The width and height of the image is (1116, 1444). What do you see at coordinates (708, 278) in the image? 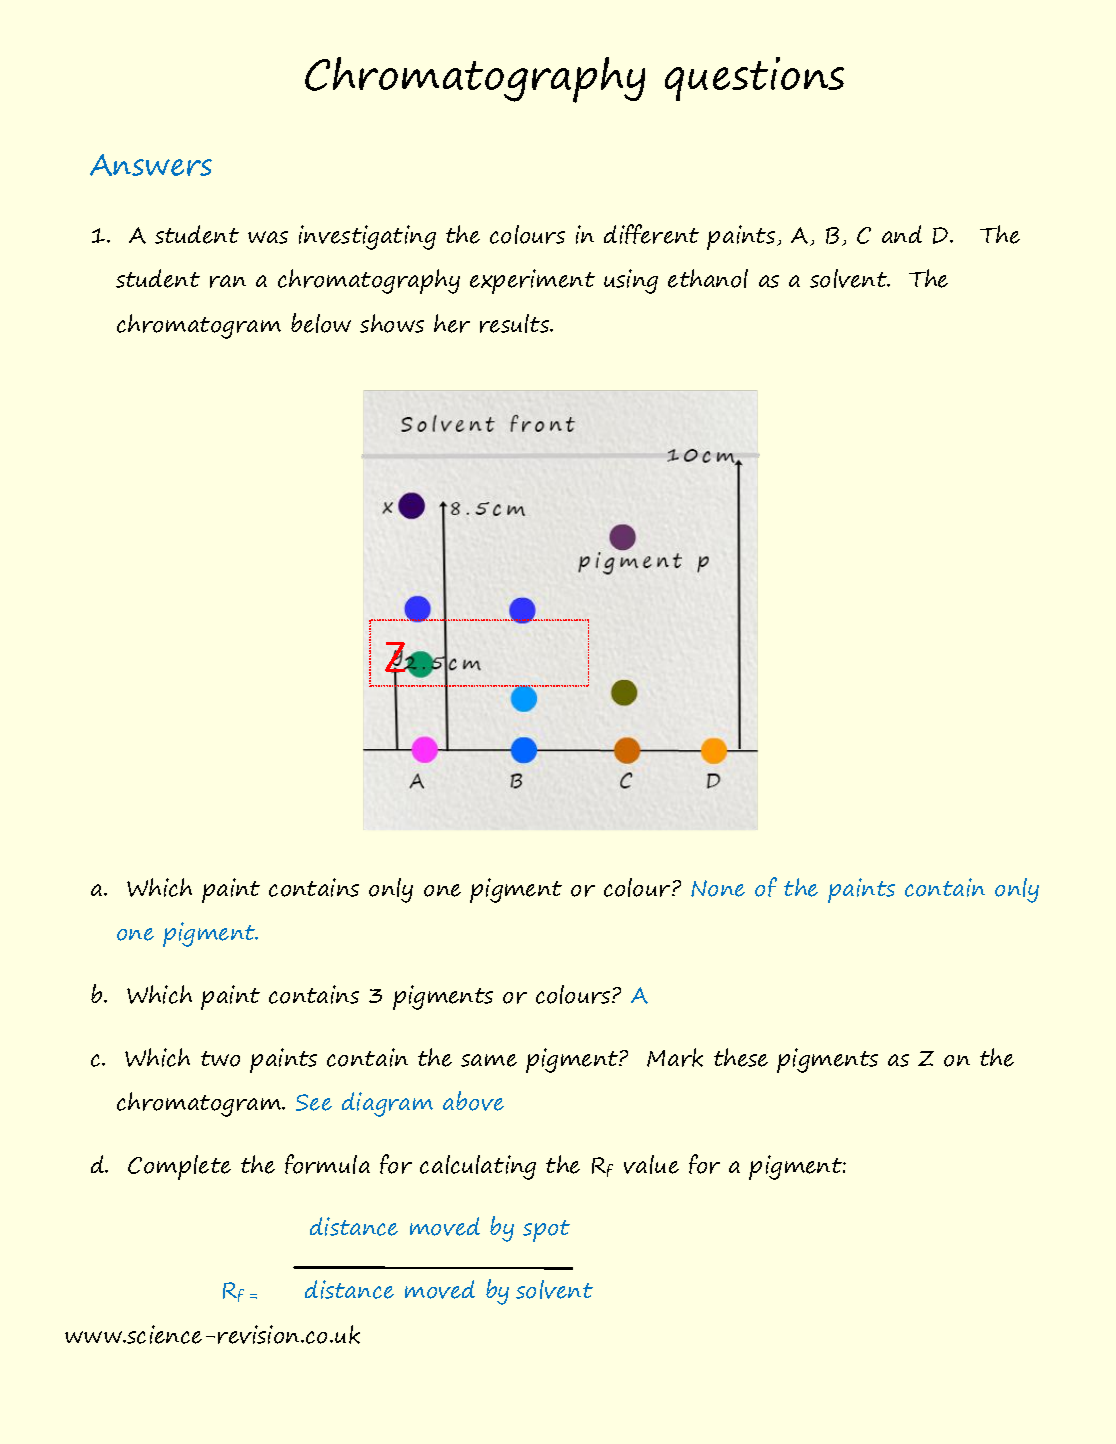
I see `ethanol` at bounding box center [708, 278].
